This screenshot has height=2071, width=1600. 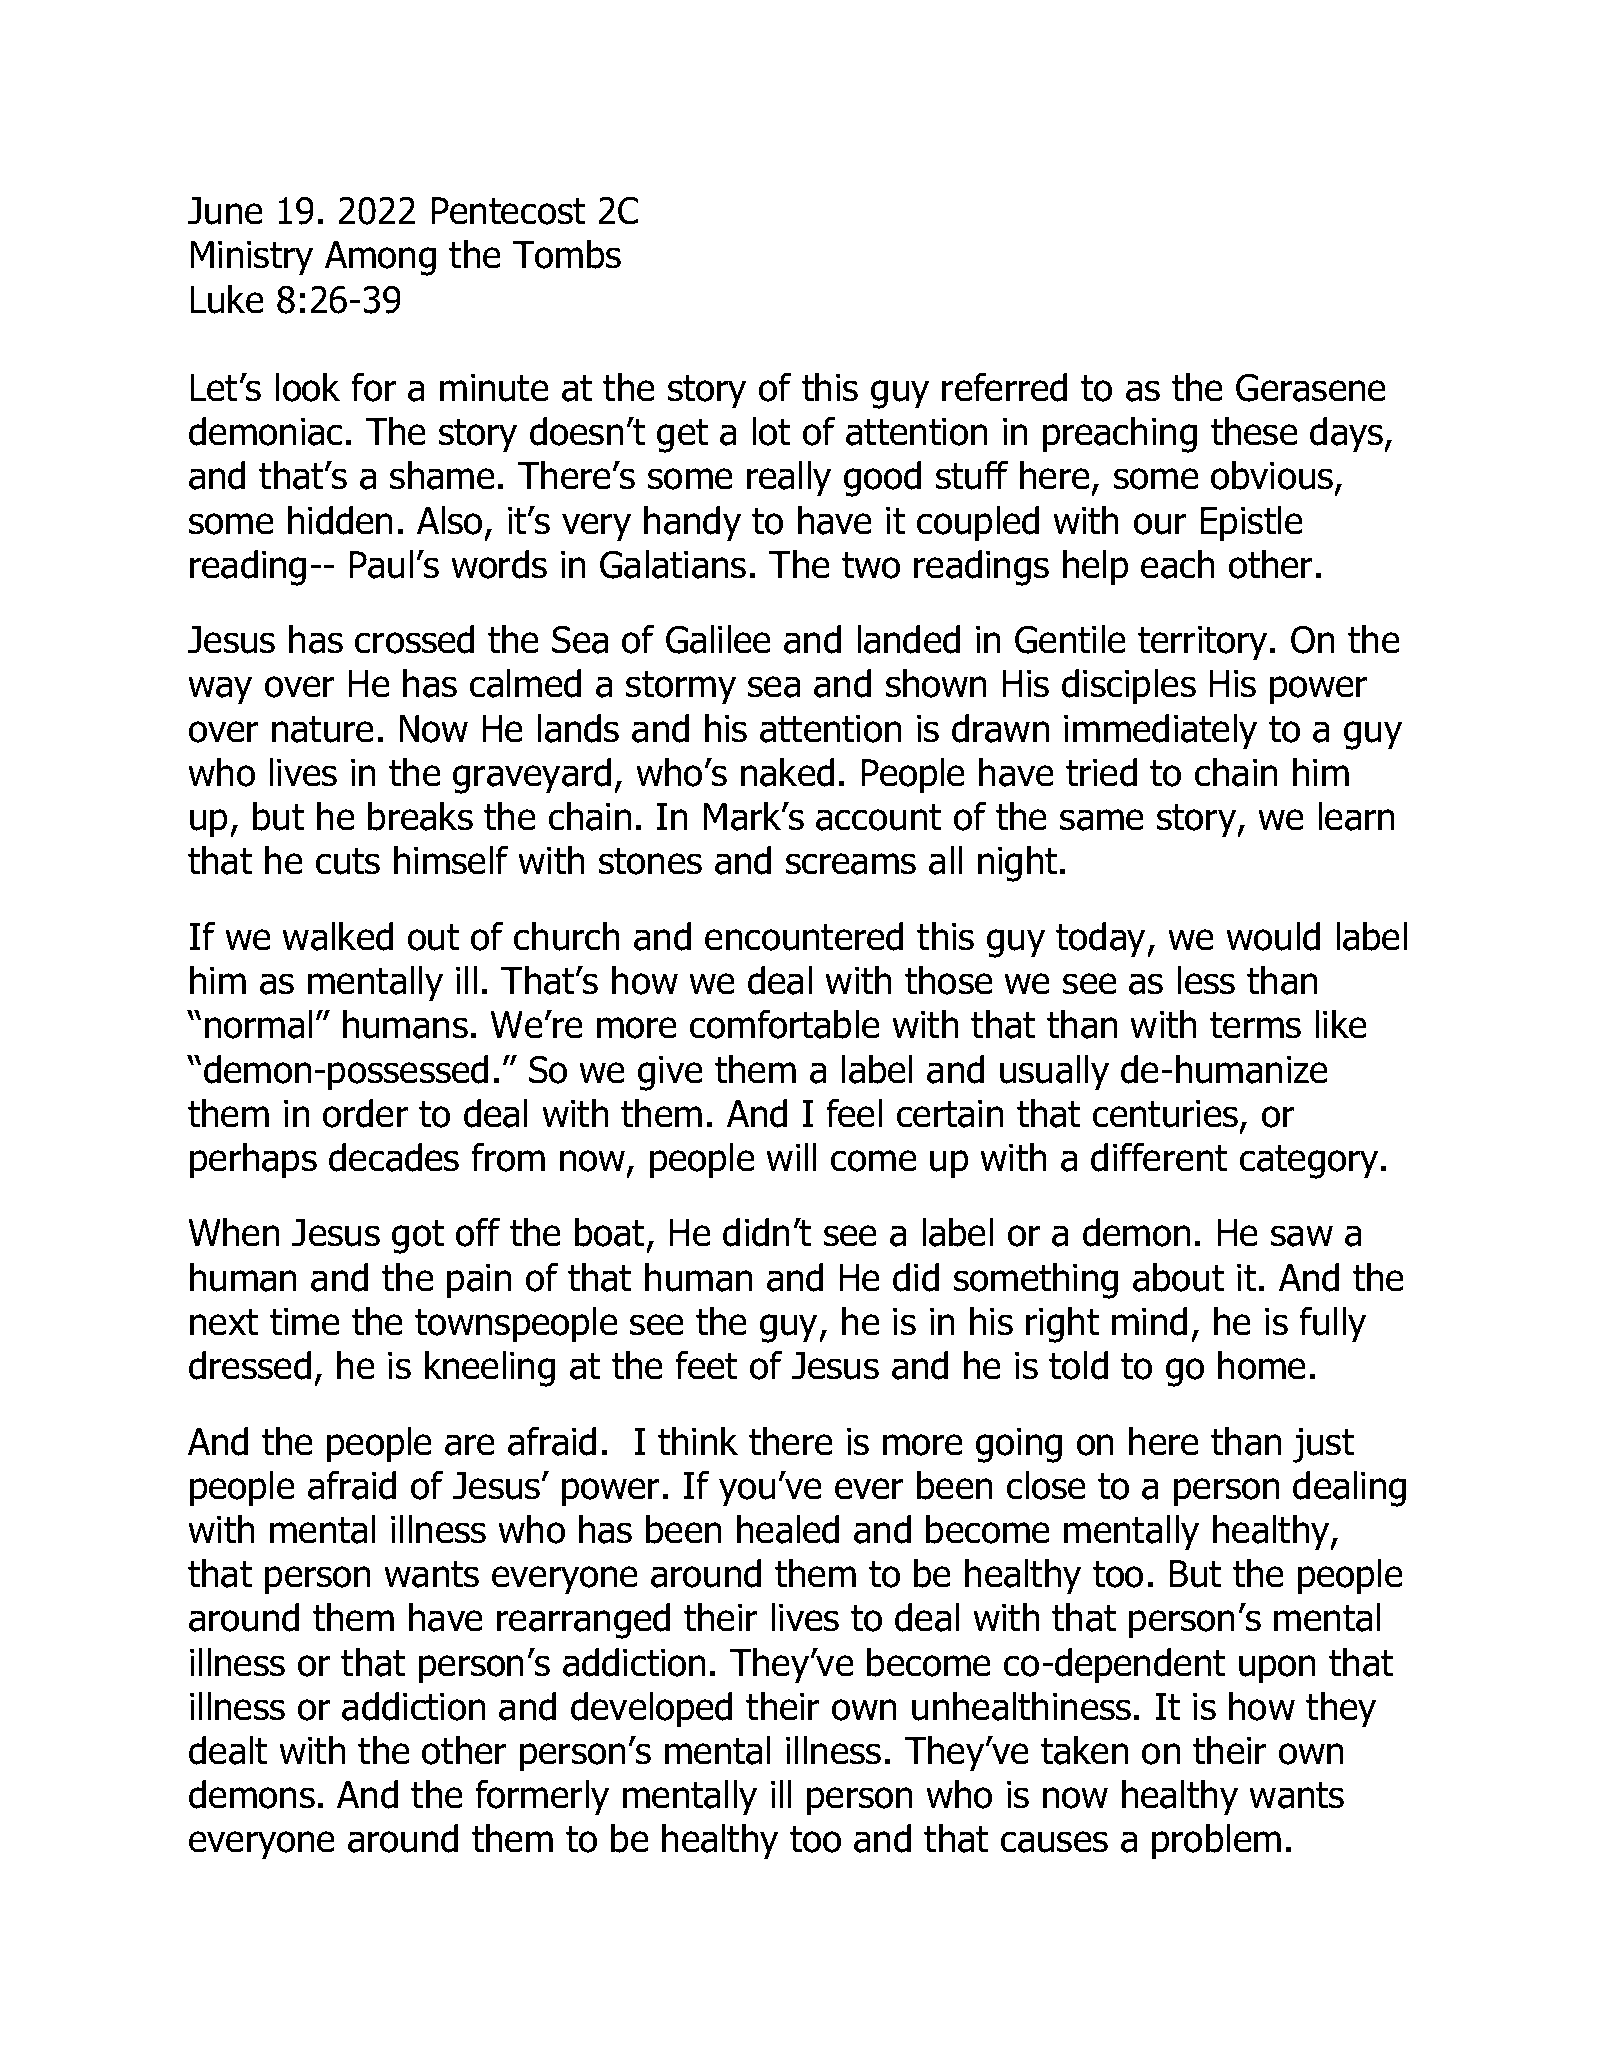 What do you see at coordinates (567, 254) in the screenshot?
I see `Tombs` at bounding box center [567, 254].
